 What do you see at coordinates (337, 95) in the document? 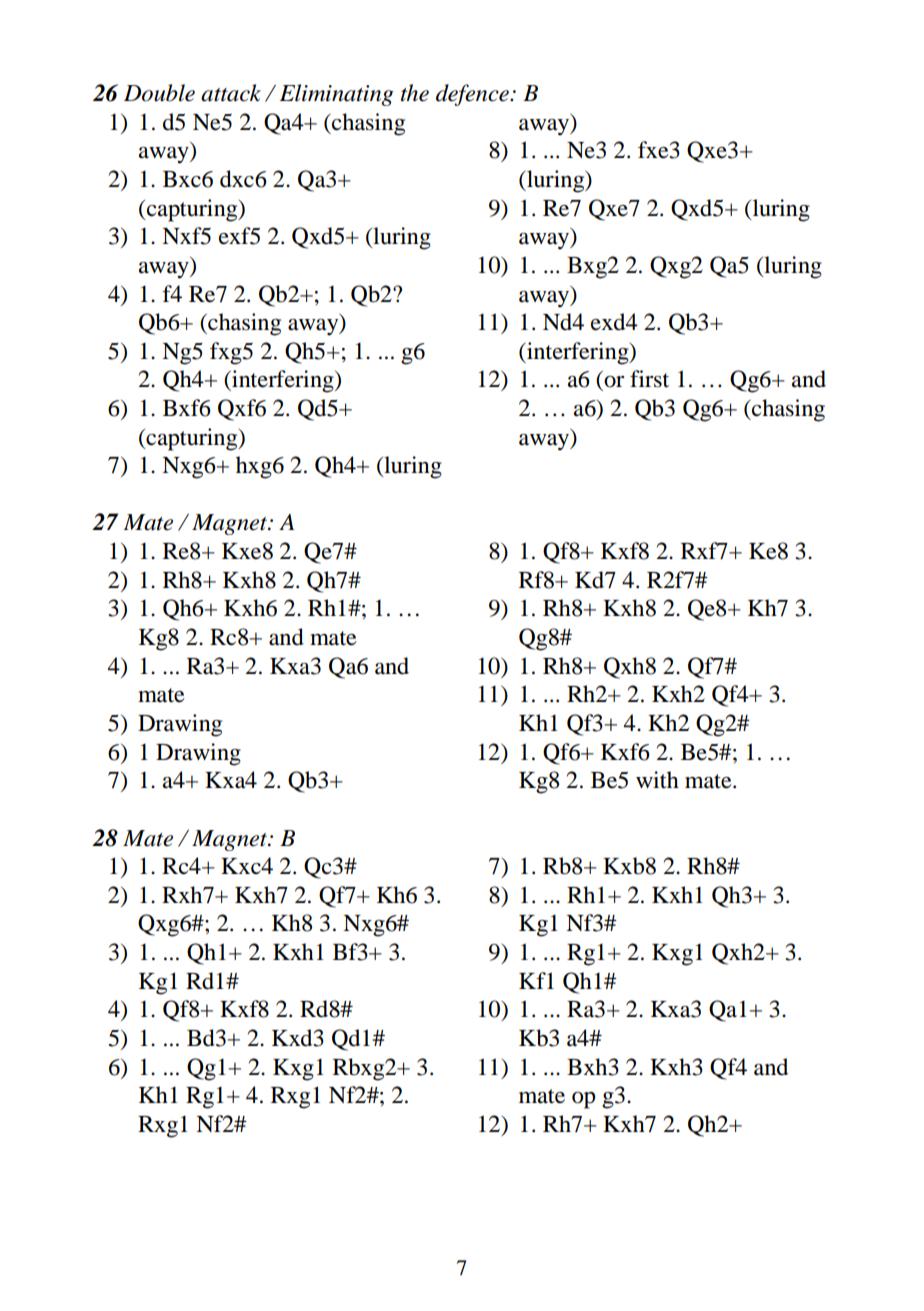
I see `Eliminating` at bounding box center [337, 95].
